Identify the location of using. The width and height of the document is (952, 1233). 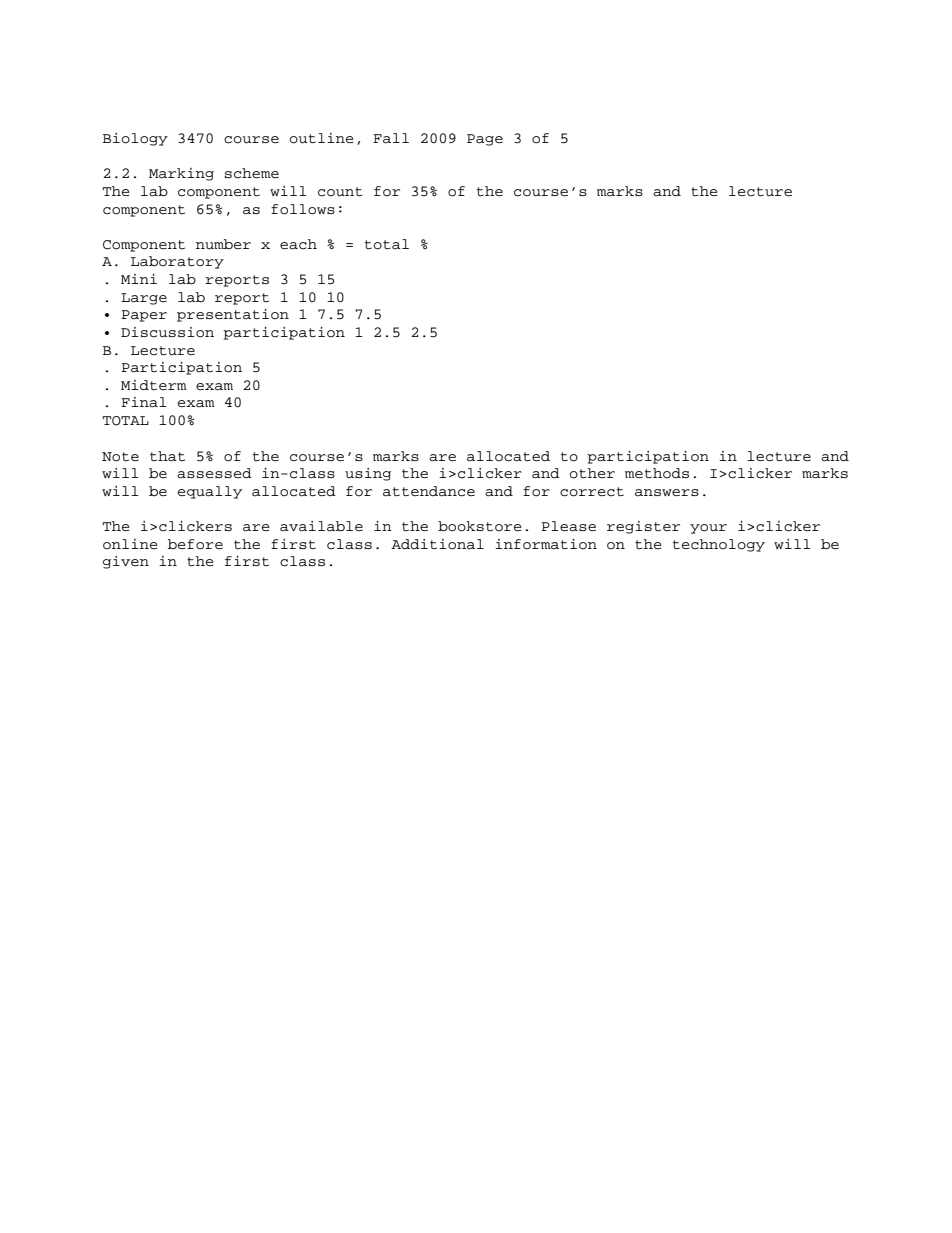
(368, 474).
